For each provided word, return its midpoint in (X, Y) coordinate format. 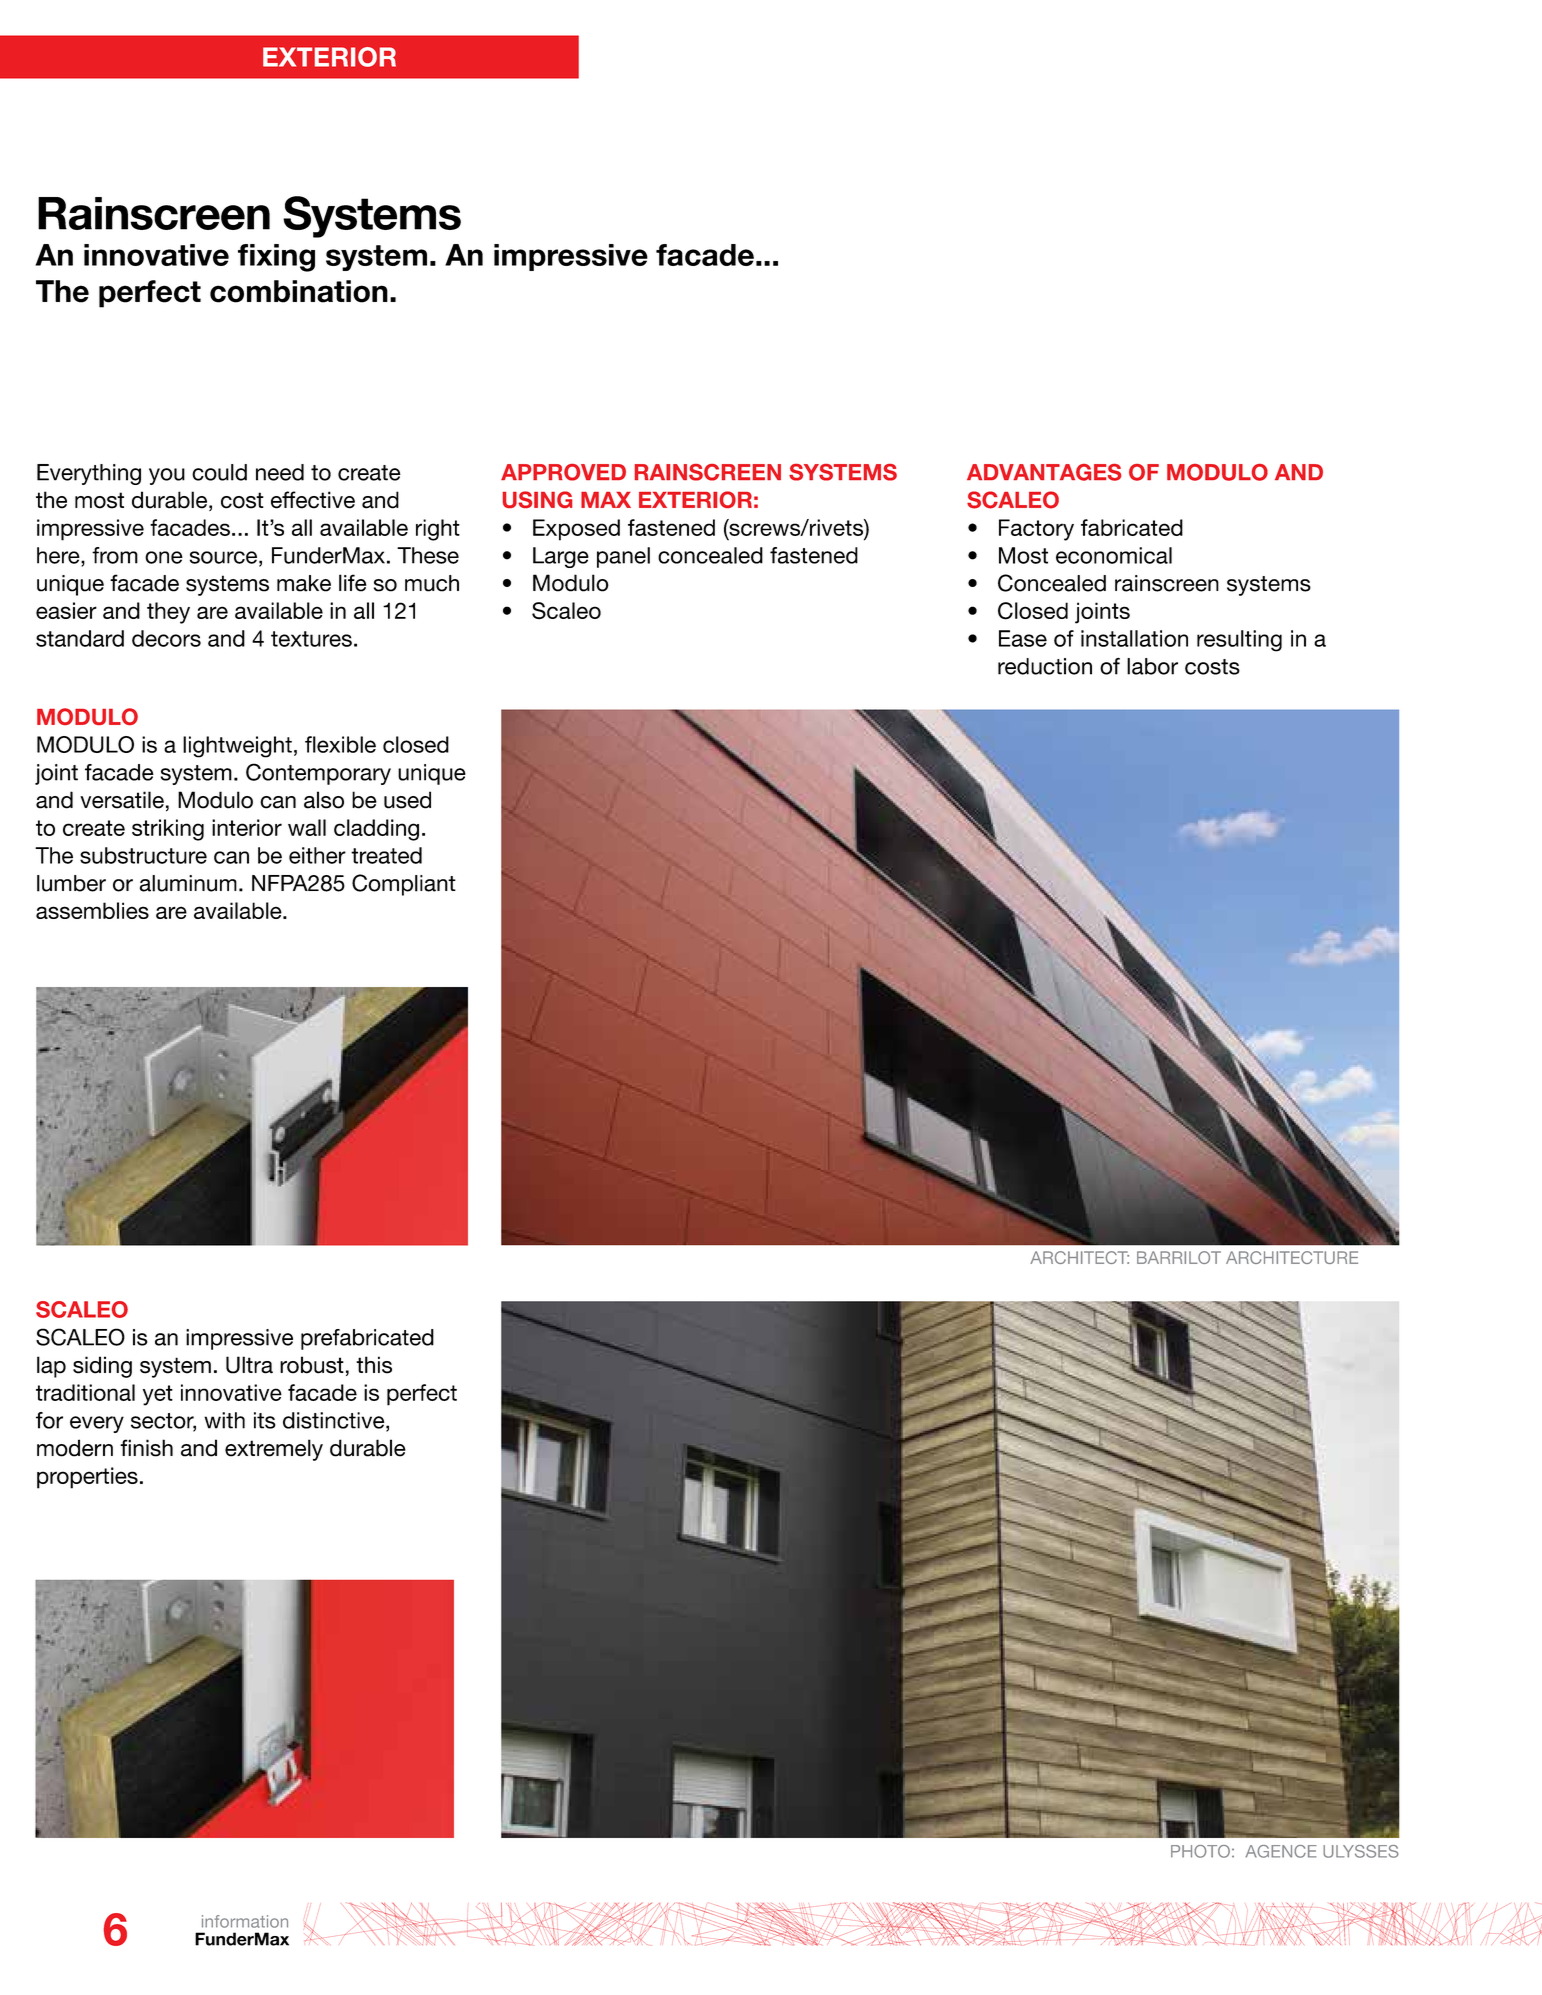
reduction (1045, 666)
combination (299, 291)
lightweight (237, 747)
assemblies (92, 910)
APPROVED (563, 472)
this (374, 1365)
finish (146, 1448)
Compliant (404, 885)
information (245, 1921)
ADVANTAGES (1044, 472)
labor (1152, 666)
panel (623, 557)
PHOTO (1200, 1851)
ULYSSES (1361, 1851)
